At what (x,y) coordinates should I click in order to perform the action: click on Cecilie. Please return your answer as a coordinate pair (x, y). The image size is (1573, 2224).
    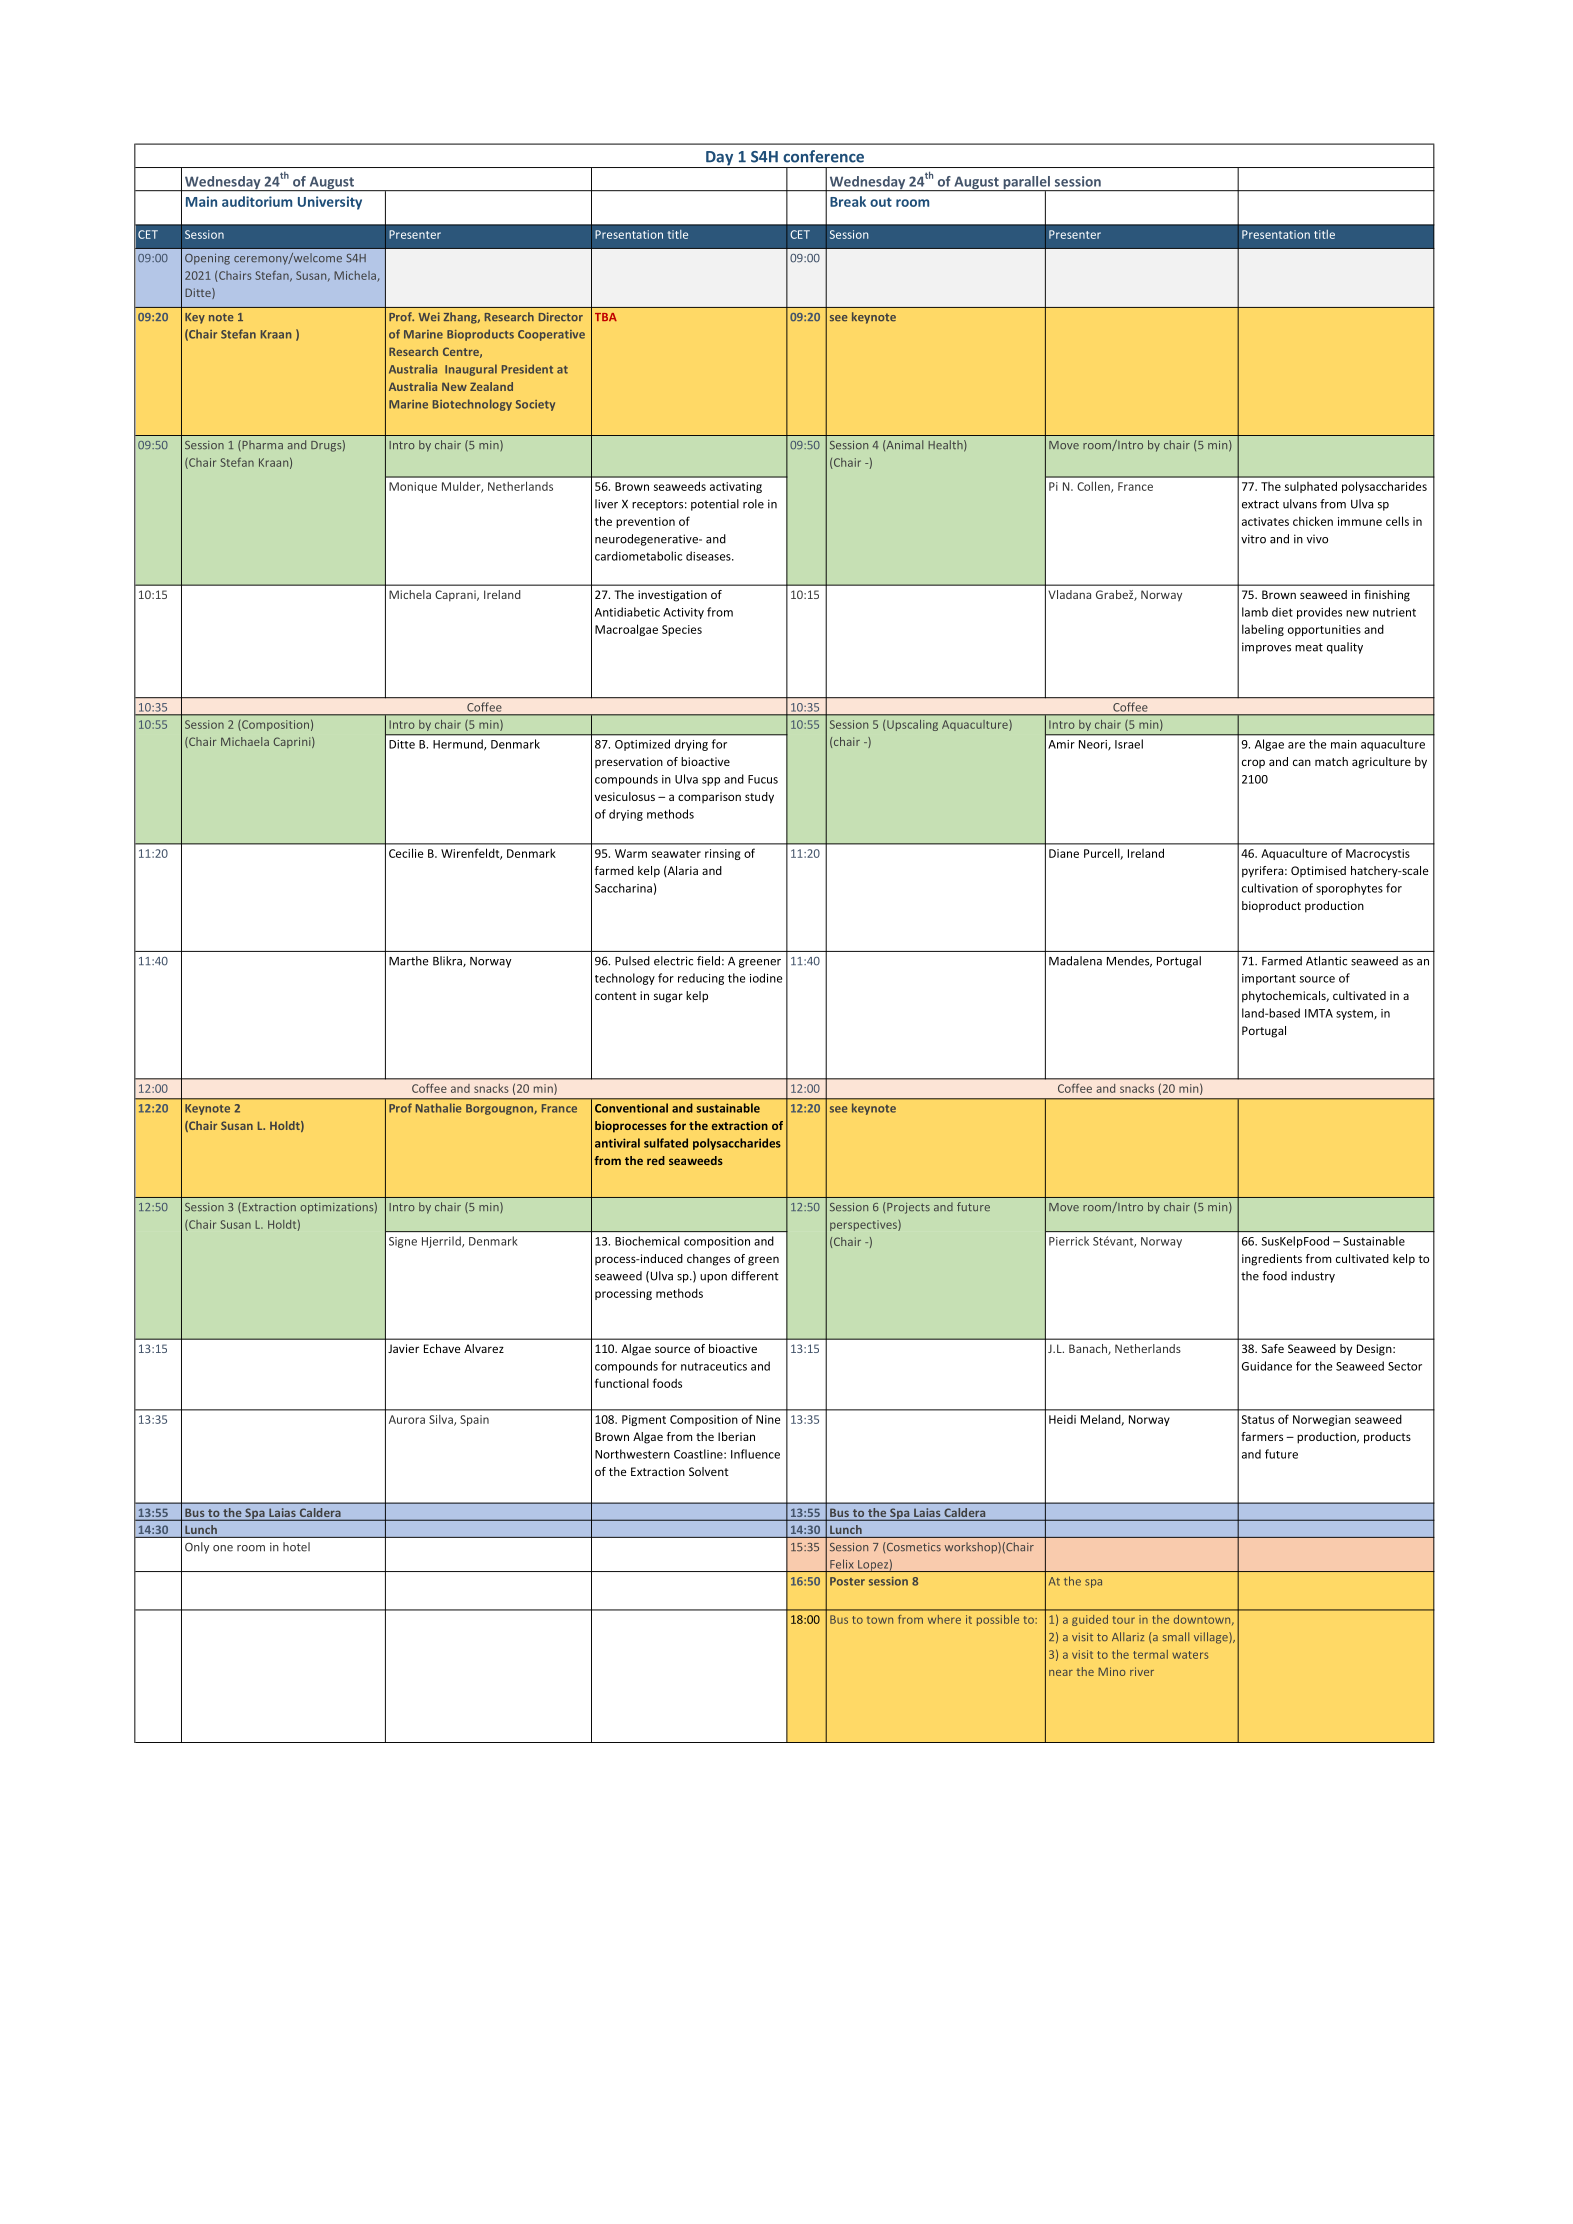
    Looking at the image, I should click on (406, 853).
